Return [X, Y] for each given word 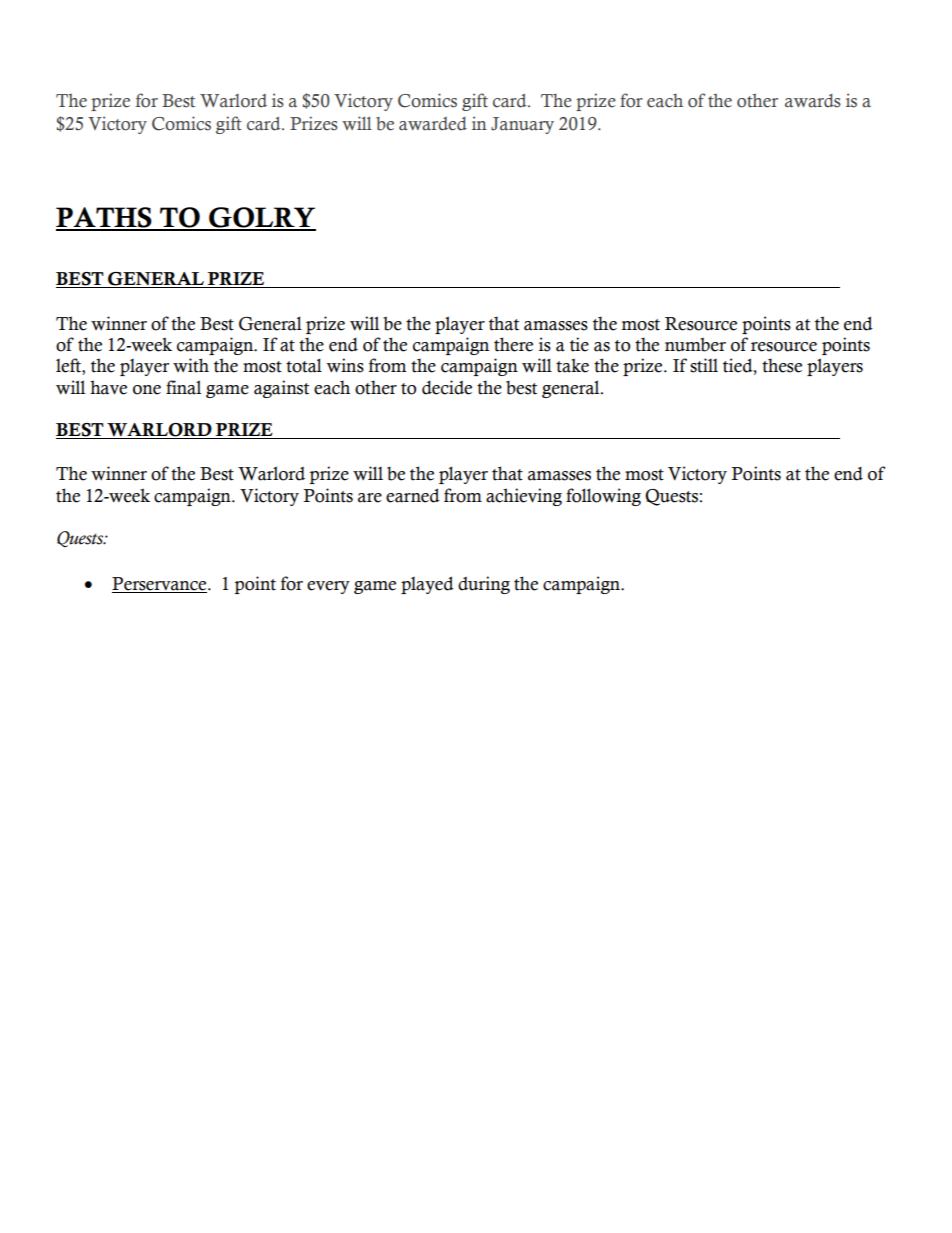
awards [813, 101]
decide [447, 387]
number [695, 344]
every [328, 587]
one [147, 390]
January [522, 125]
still [704, 365]
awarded [433, 124]
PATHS [105, 218]
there [513, 344]
